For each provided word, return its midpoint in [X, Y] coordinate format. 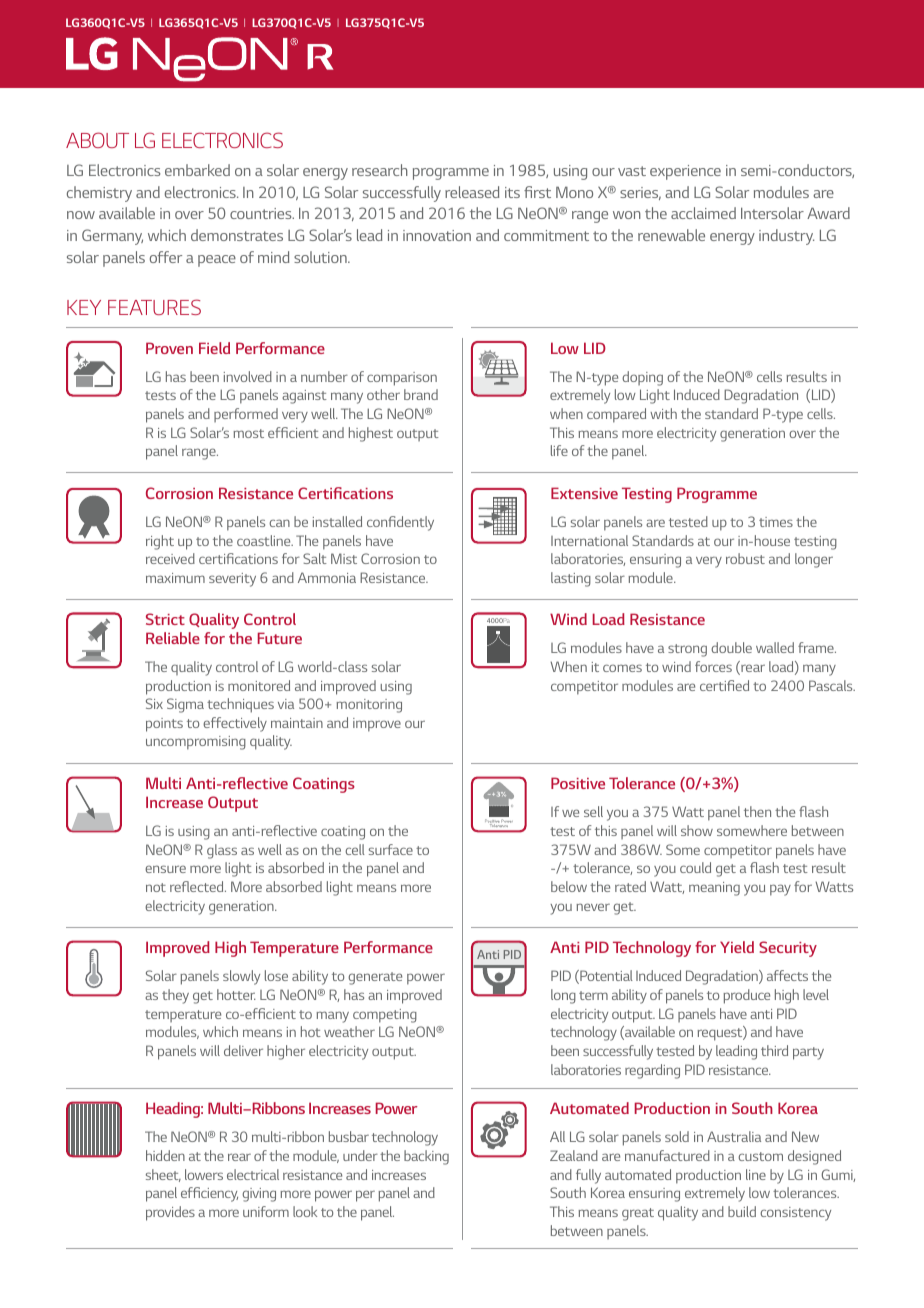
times [776, 522]
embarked [197, 170]
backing [426, 1157]
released [472, 192]
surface [391, 849]
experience [685, 172]
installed [337, 521]
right [160, 542]
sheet [163, 1175]
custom [760, 1156]
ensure [165, 869]
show [697, 830]
